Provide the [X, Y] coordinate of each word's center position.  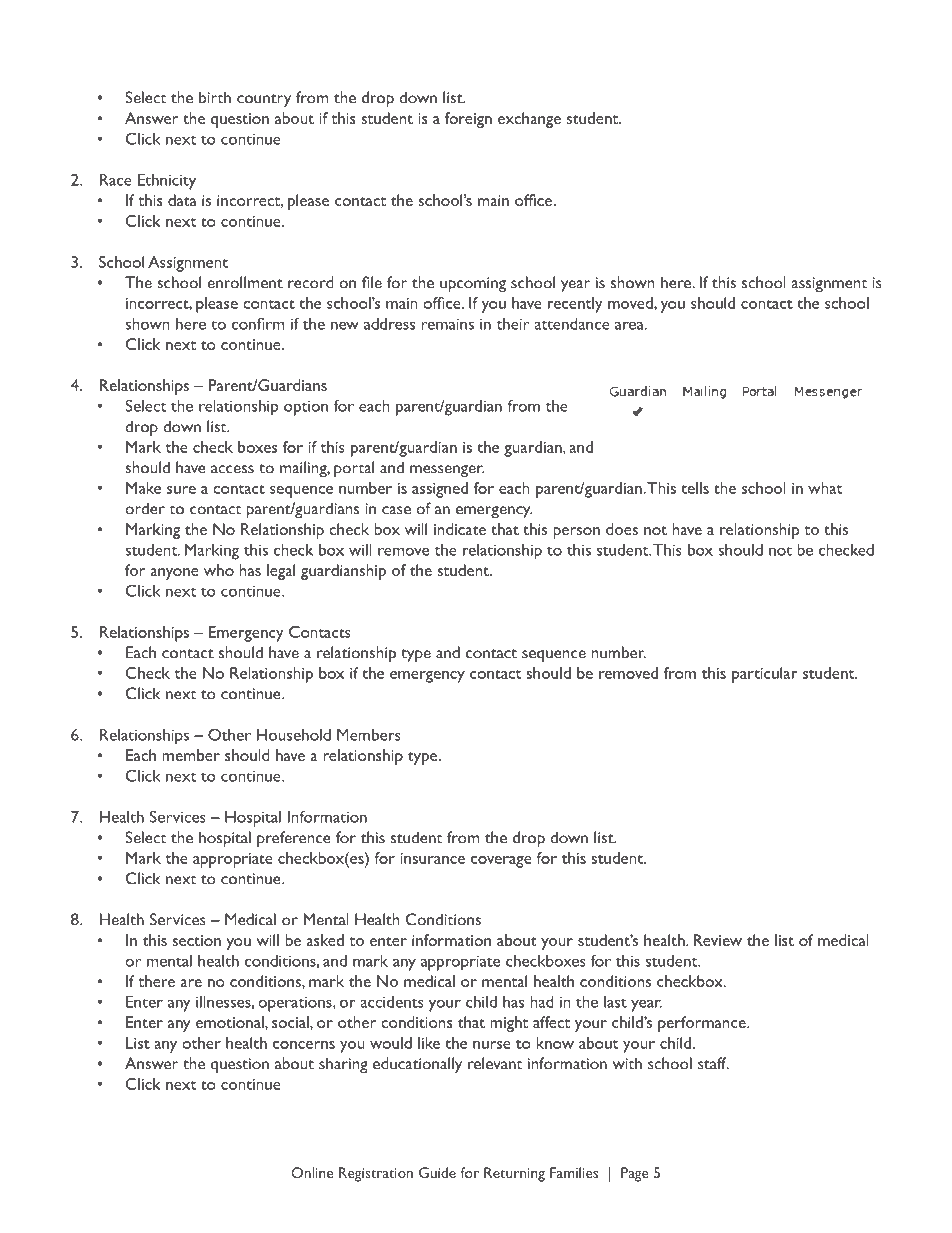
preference [294, 839]
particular [764, 675]
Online [312, 1172]
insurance [433, 858]
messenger [447, 471]
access [232, 469]
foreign [468, 120]
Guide [437, 1172]
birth [215, 97]
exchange [529, 120]
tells [695, 488]
